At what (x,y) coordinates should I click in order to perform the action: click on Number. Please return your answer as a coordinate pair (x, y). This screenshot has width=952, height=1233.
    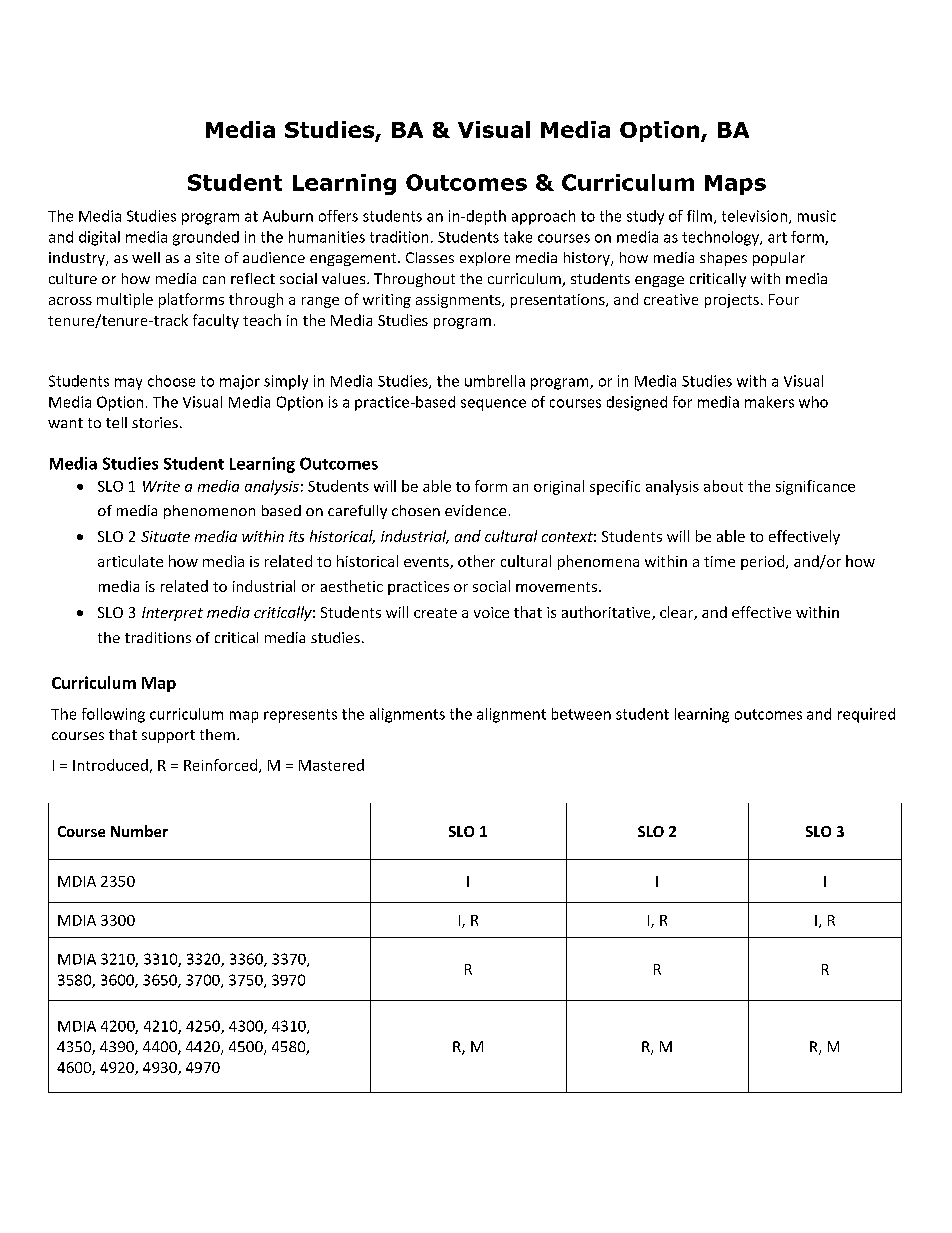
    Looking at the image, I should click on (139, 831).
